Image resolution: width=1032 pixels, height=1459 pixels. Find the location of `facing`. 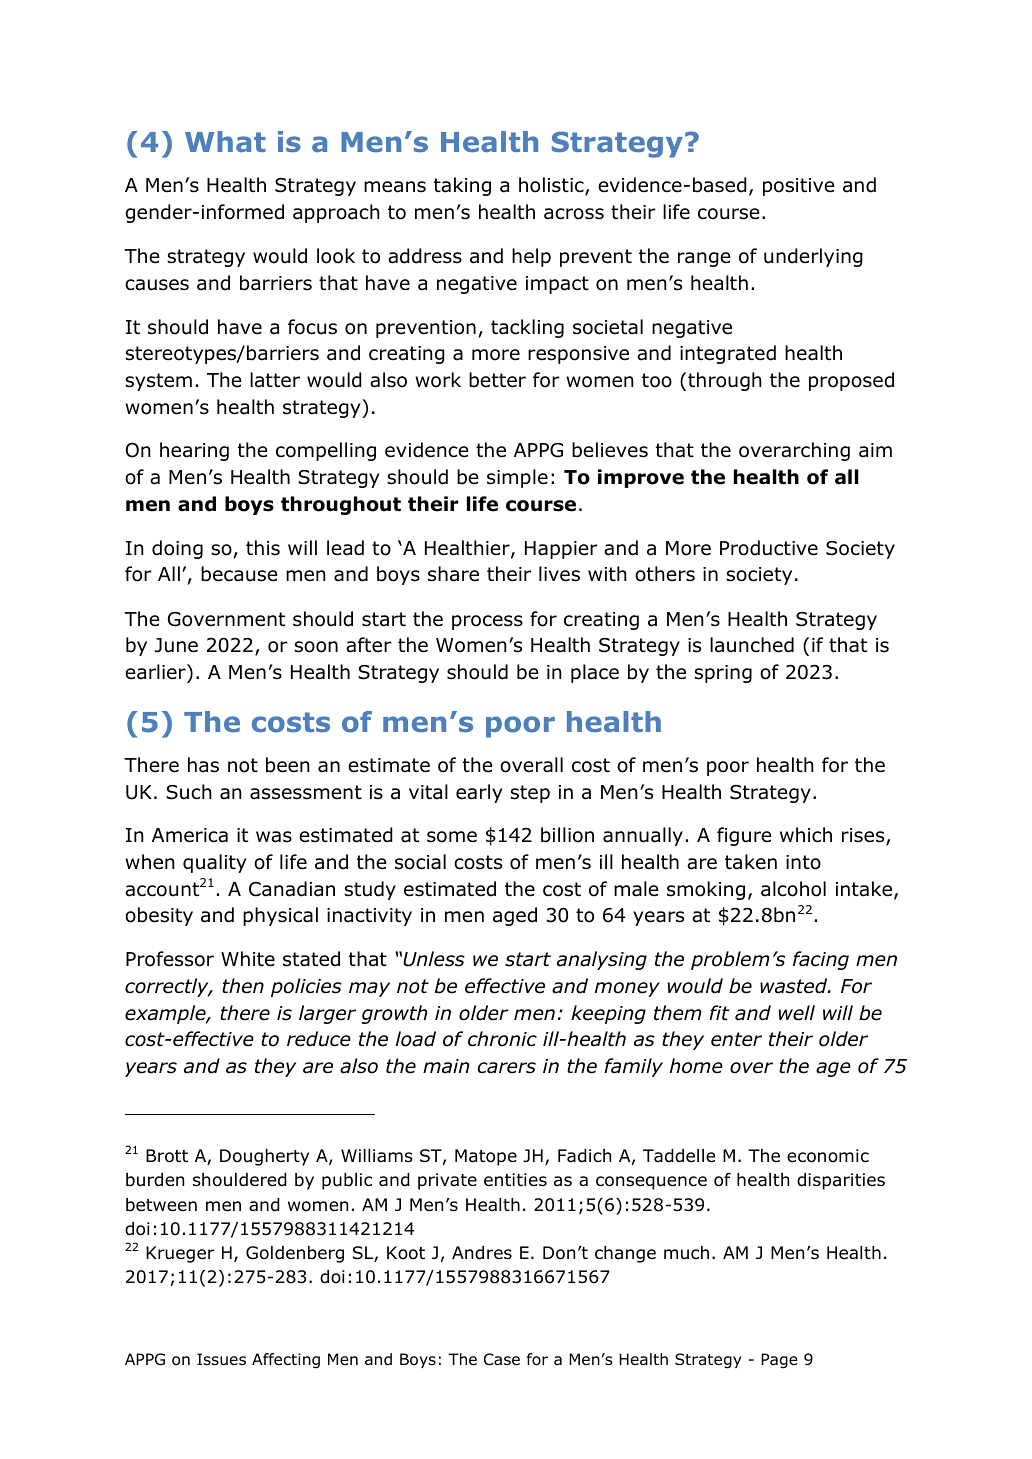

facing is located at coordinates (821, 960).
